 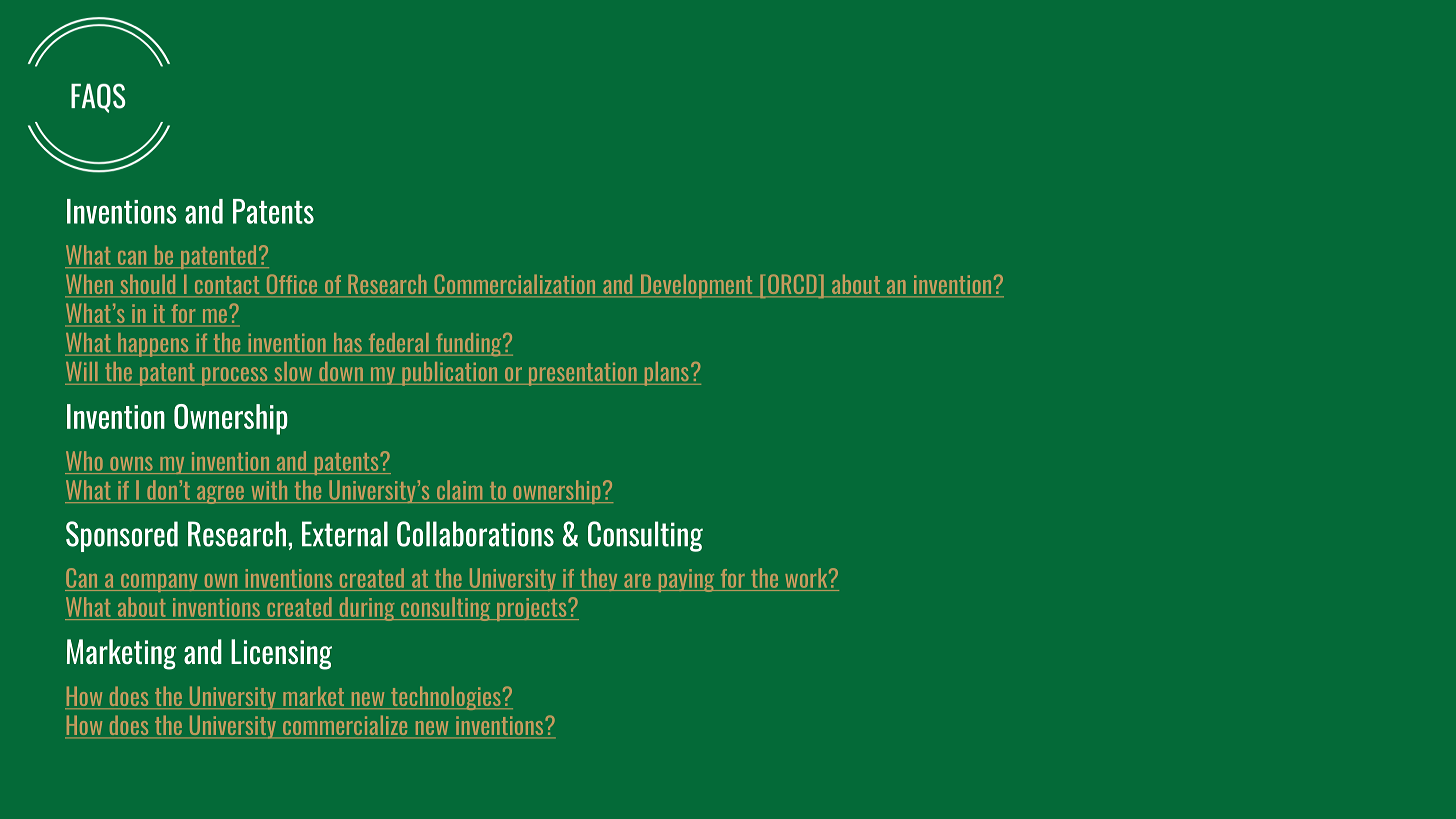 I want to click on projects, so click(x=532, y=609).
